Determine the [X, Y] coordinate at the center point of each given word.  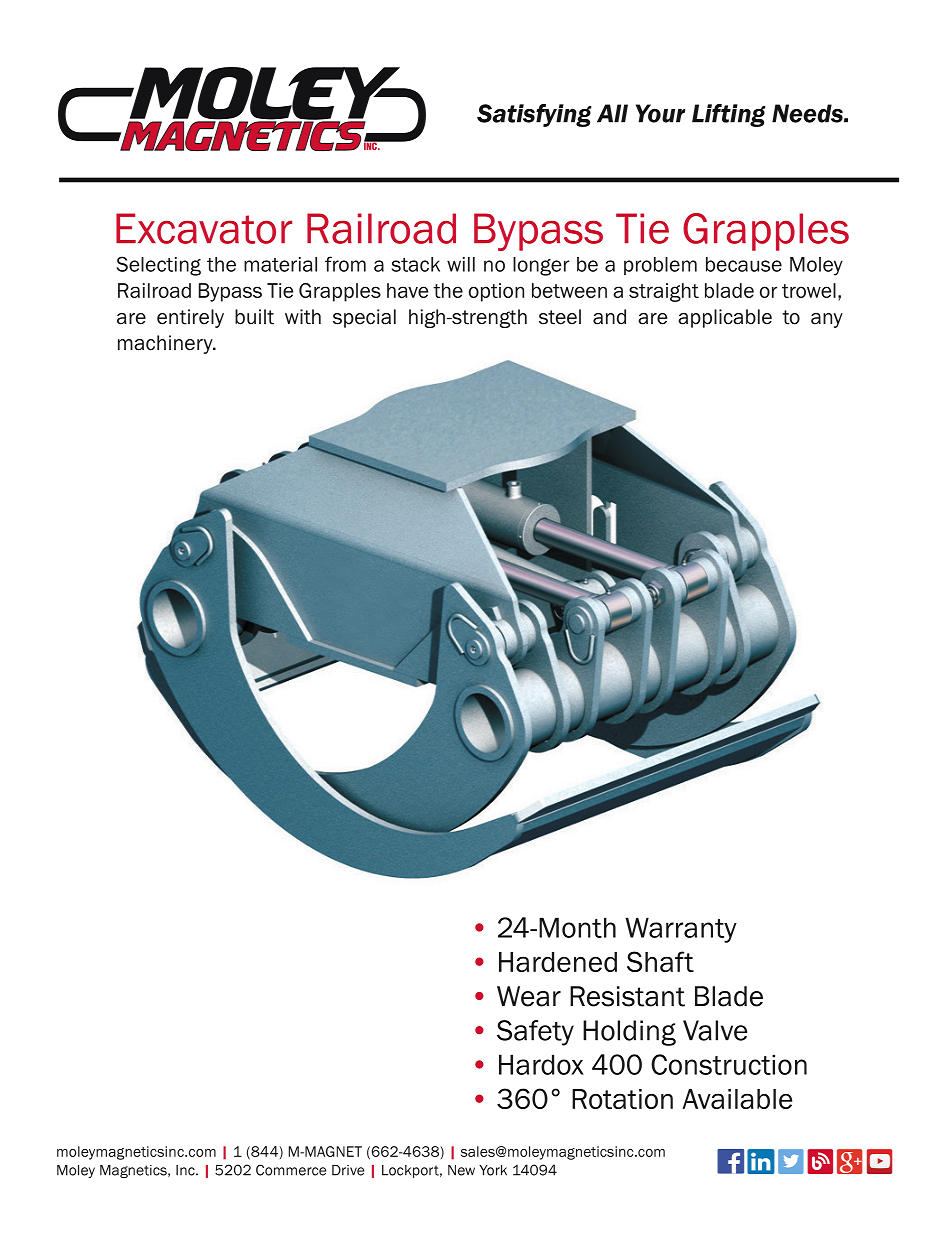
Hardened [558, 962]
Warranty [681, 930]
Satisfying [534, 115]
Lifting [728, 115]
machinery [166, 344]
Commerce [291, 1170]
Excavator [204, 228]
